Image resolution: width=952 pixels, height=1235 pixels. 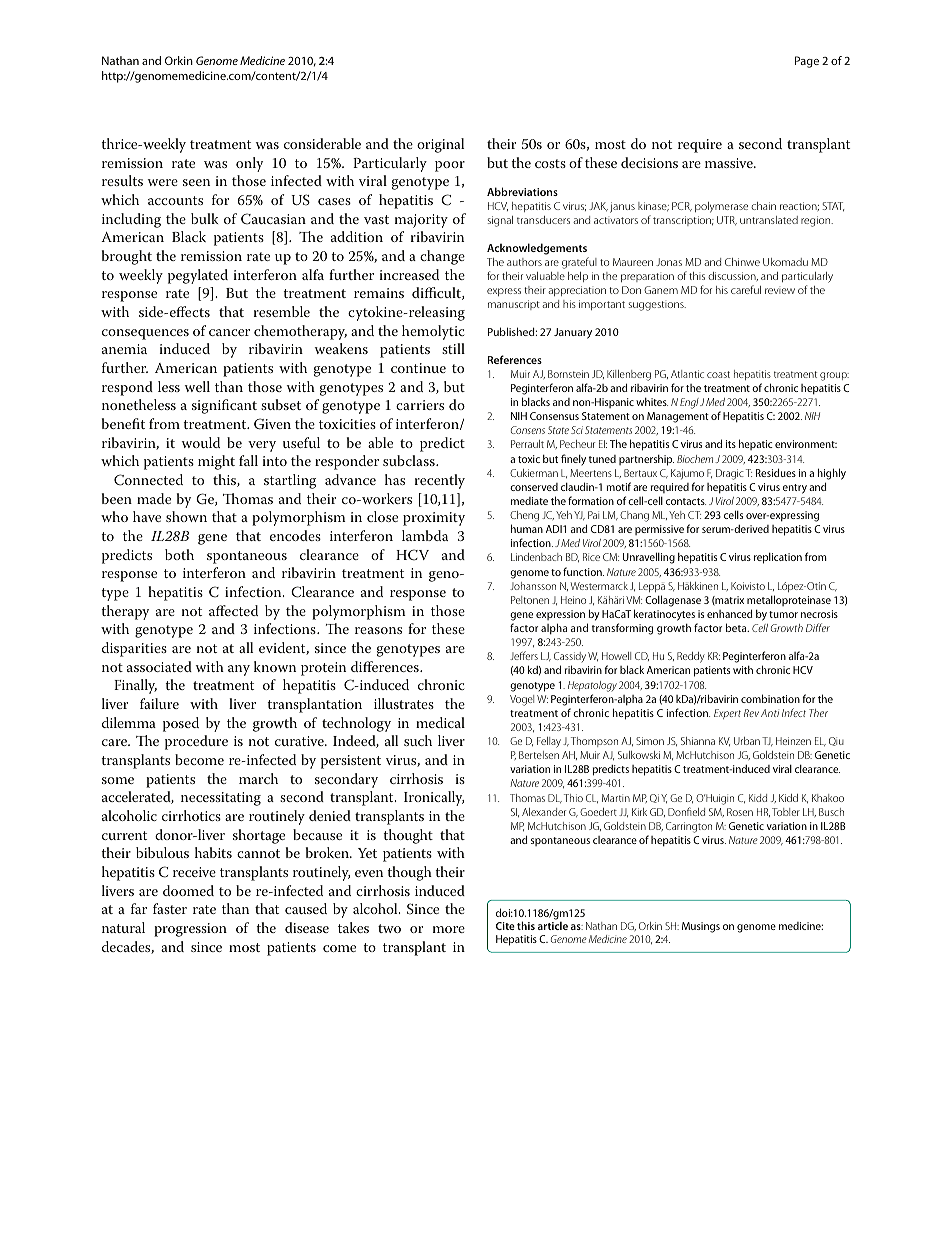 I want to click on Page, so click(x=807, y=62).
